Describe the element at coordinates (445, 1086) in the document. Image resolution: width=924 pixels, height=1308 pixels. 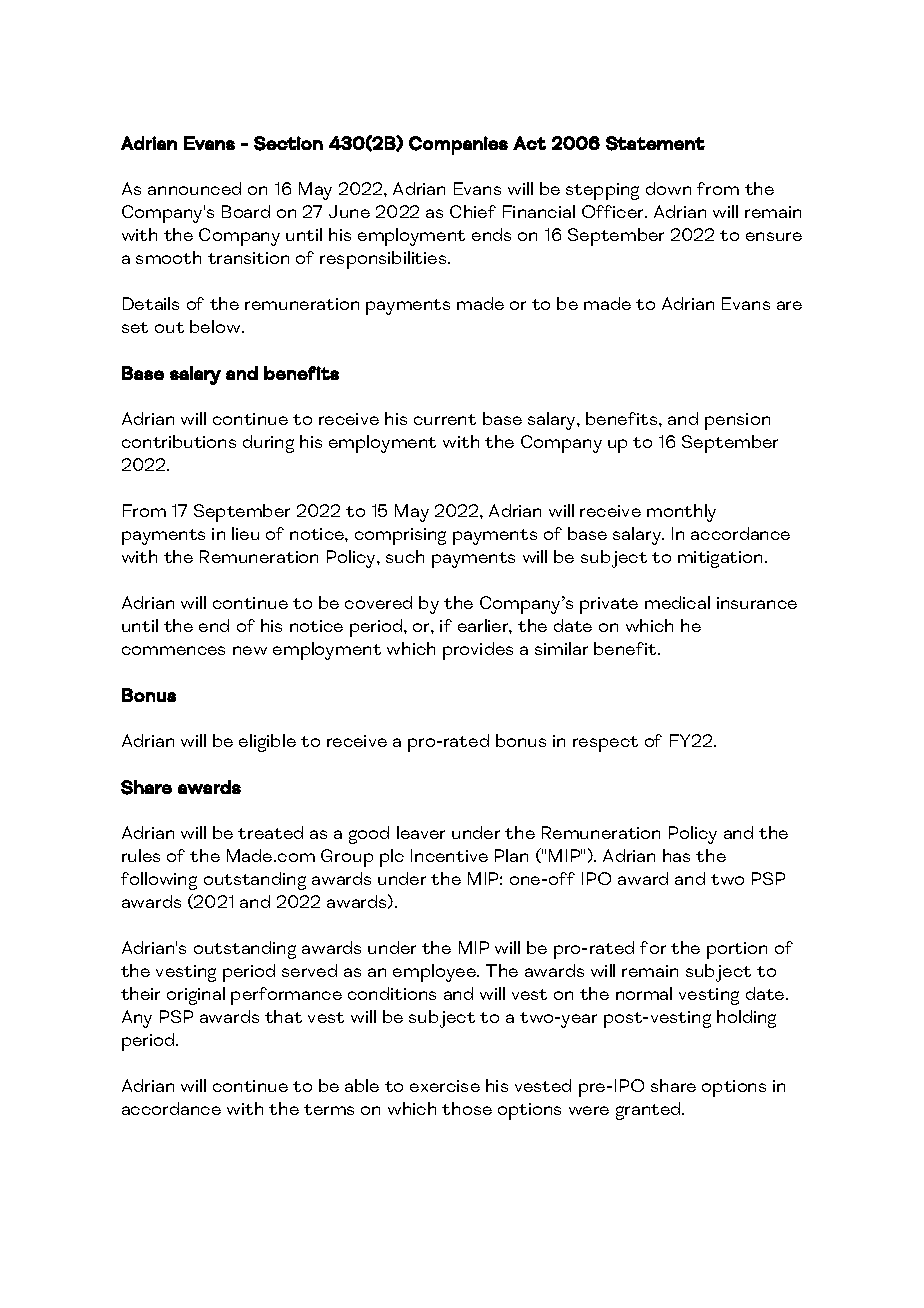
I see `exercise` at that location.
